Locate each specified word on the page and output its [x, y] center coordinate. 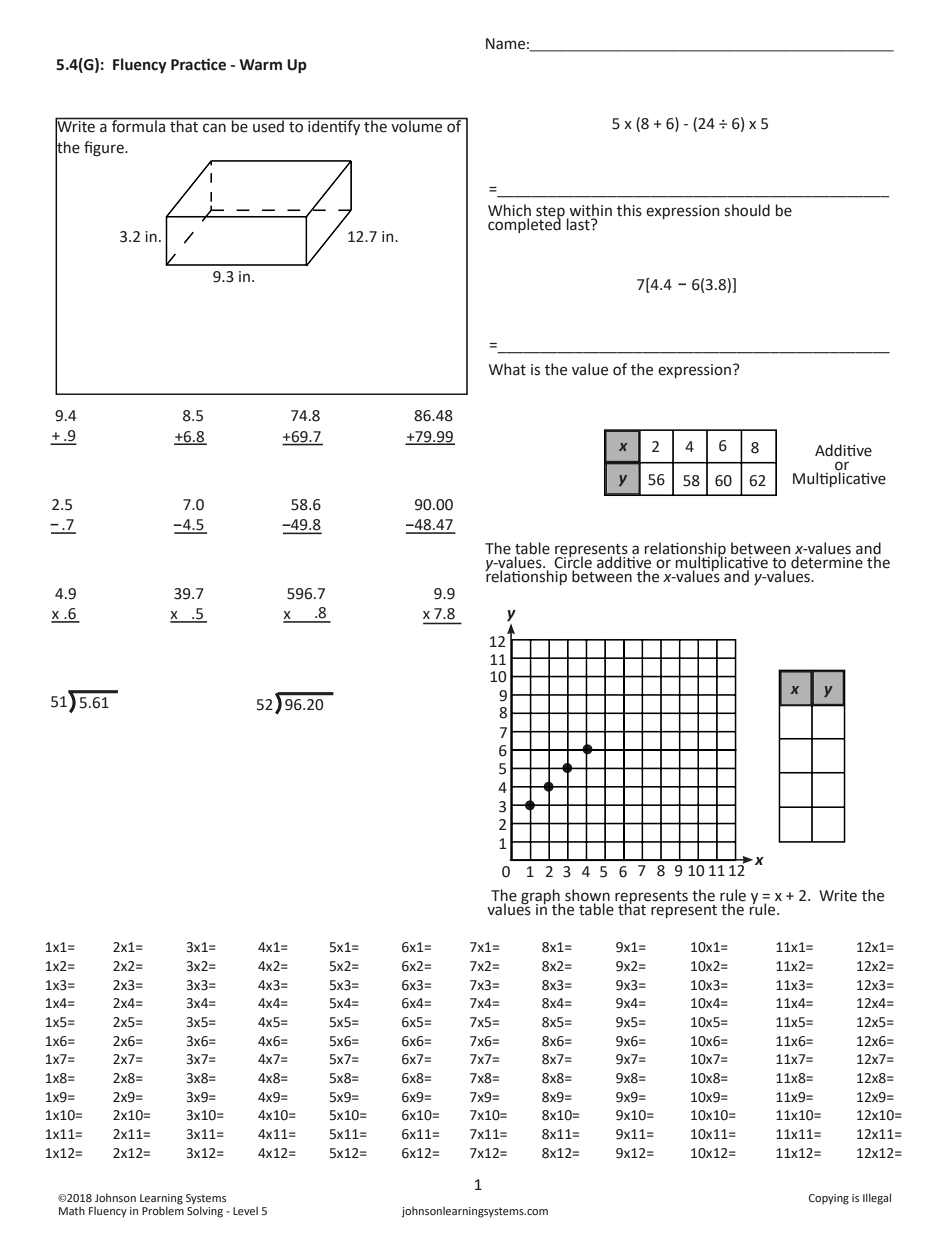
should [747, 210]
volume [417, 125]
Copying [829, 1199]
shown [587, 896]
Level [245, 1210]
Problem [163, 1209]
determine [827, 561]
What [507, 369]
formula [139, 125]
